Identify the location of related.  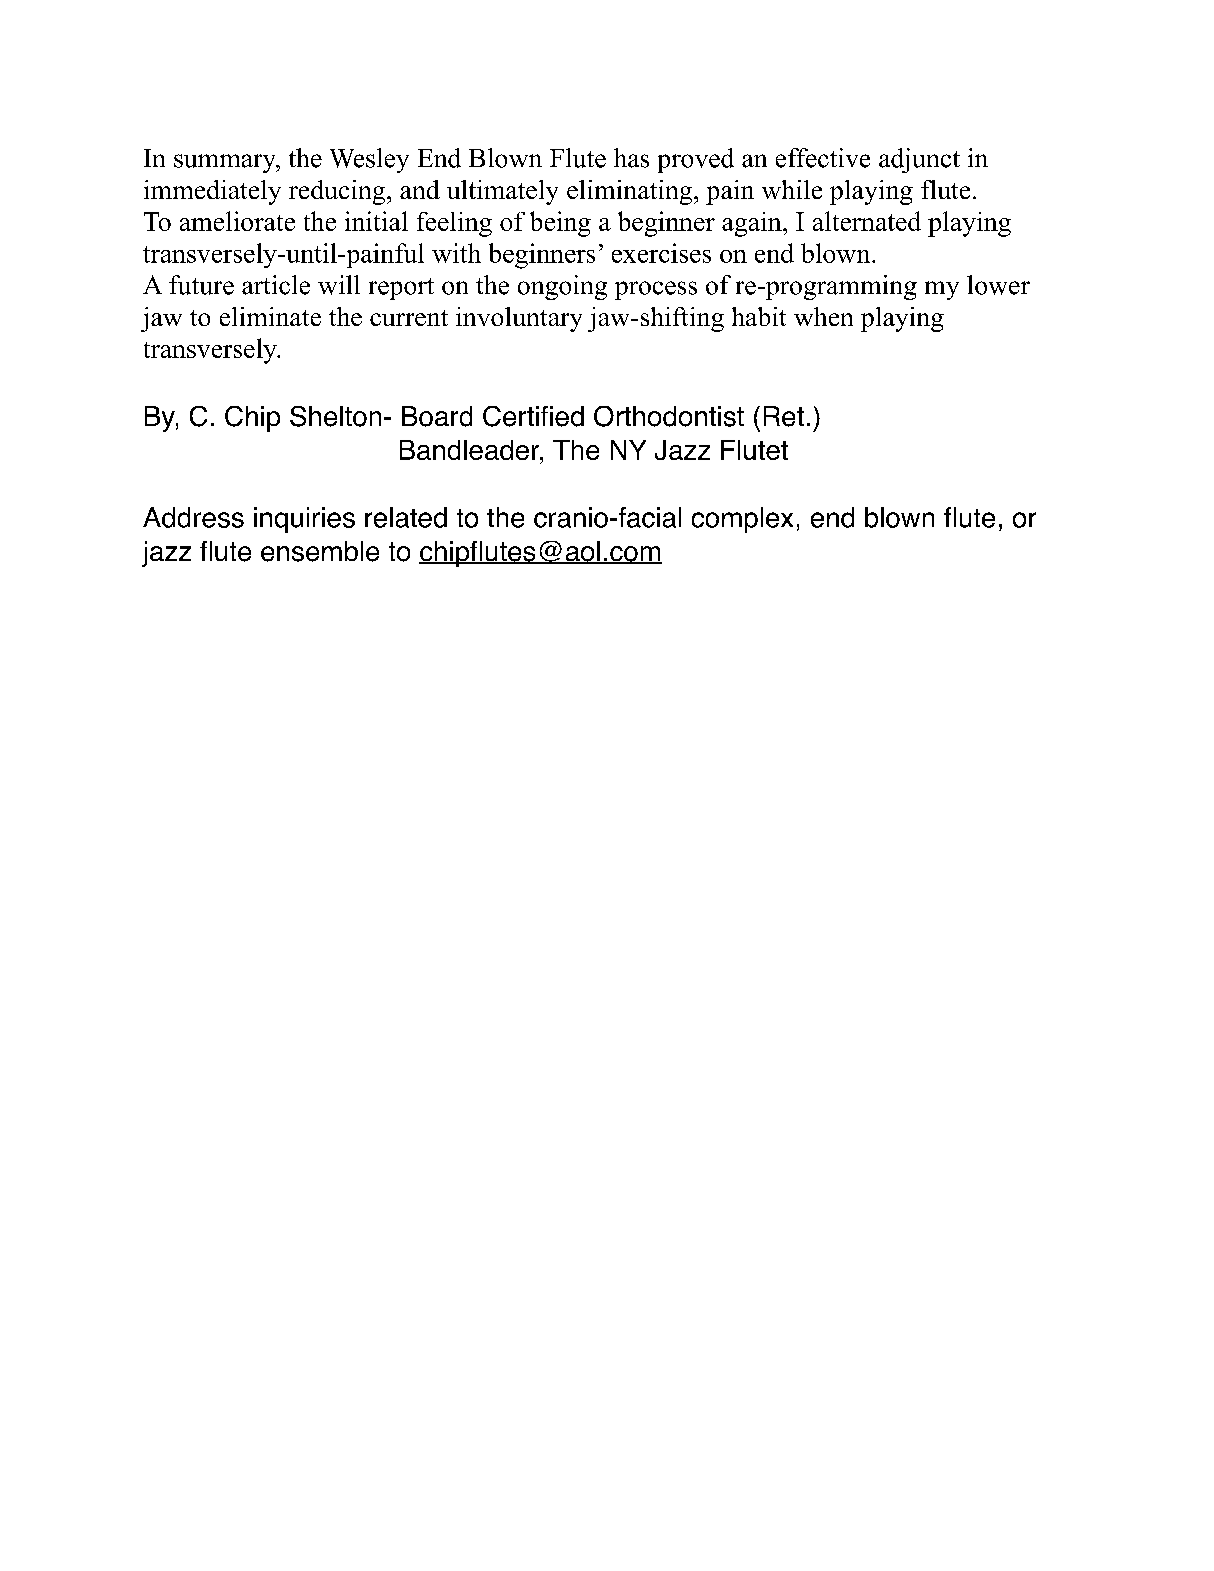
(406, 517).
